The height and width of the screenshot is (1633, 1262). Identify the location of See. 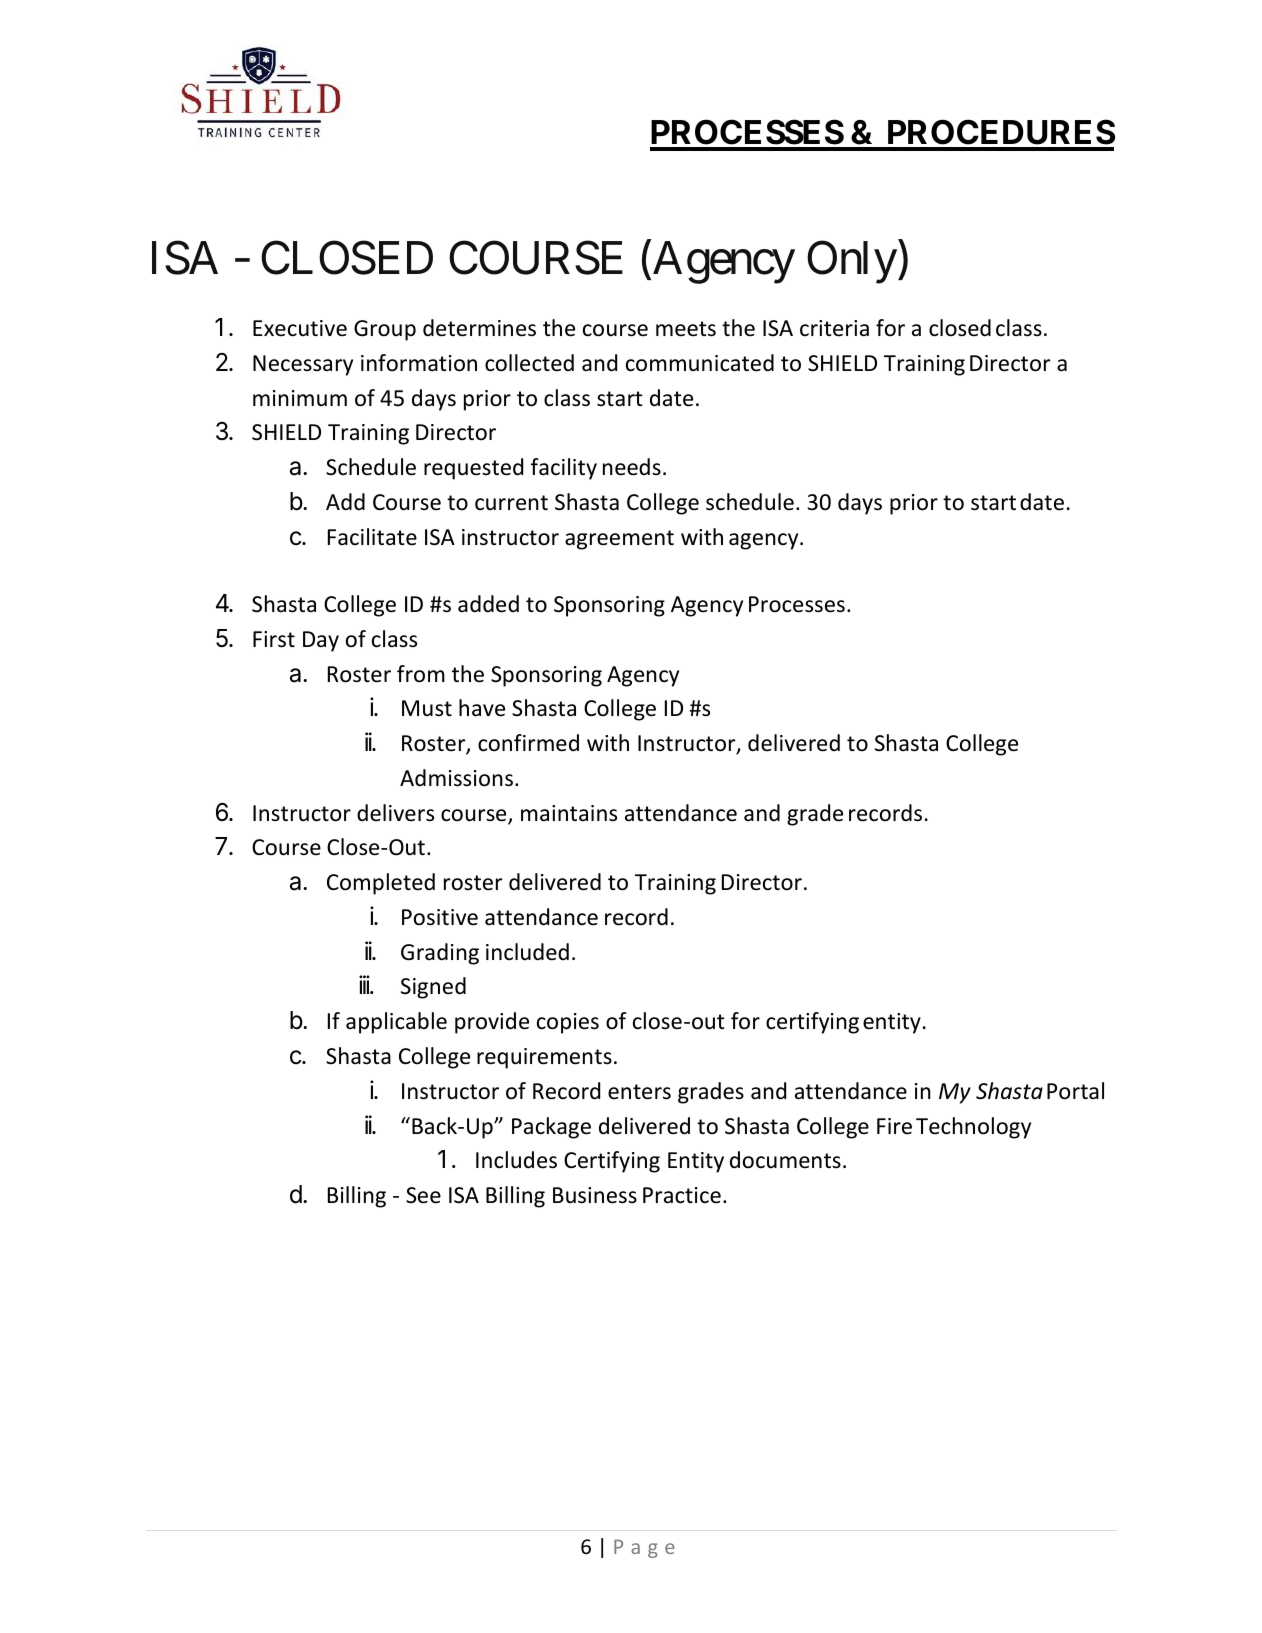
(423, 1195).
